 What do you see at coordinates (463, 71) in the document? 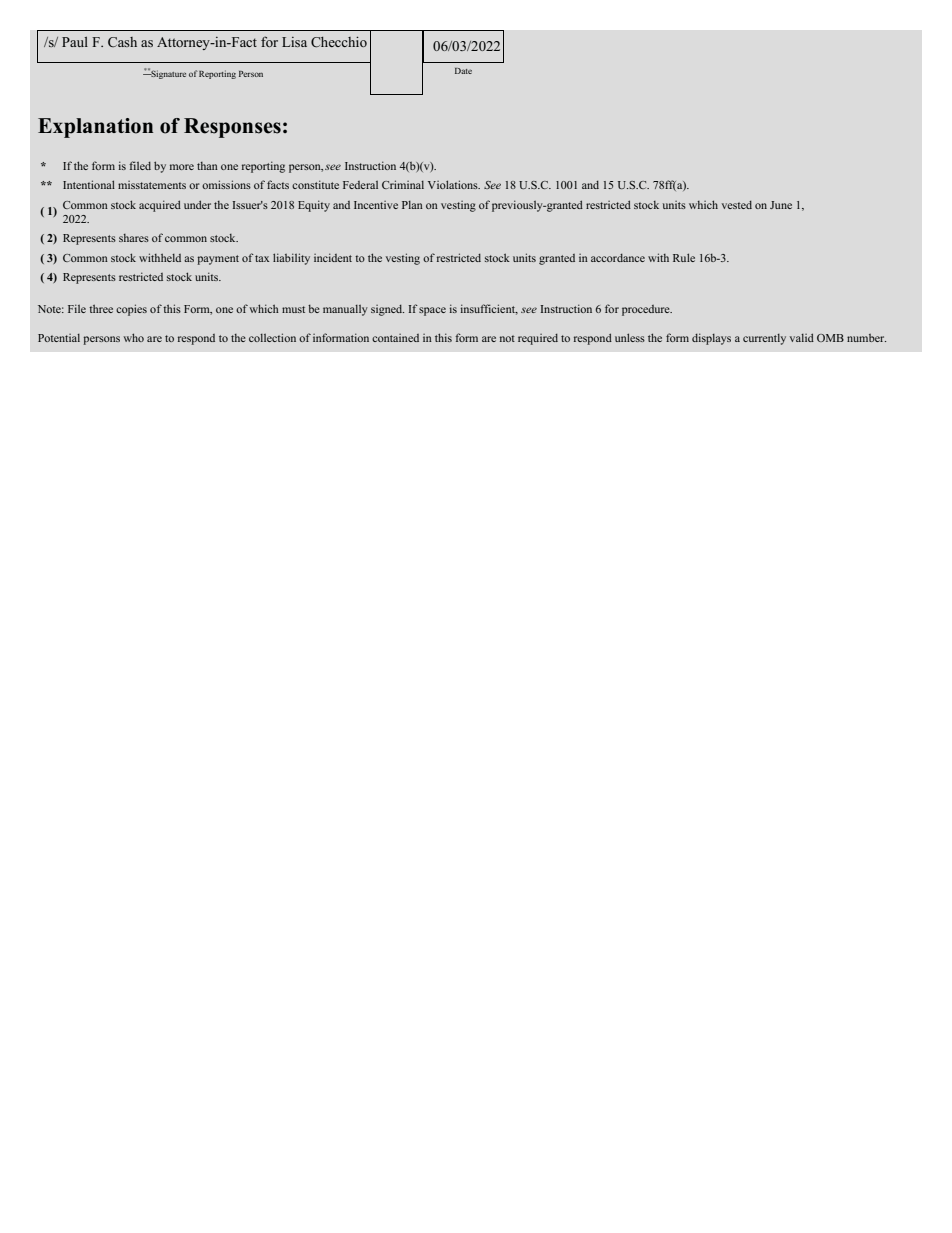
I see `Date` at bounding box center [463, 71].
